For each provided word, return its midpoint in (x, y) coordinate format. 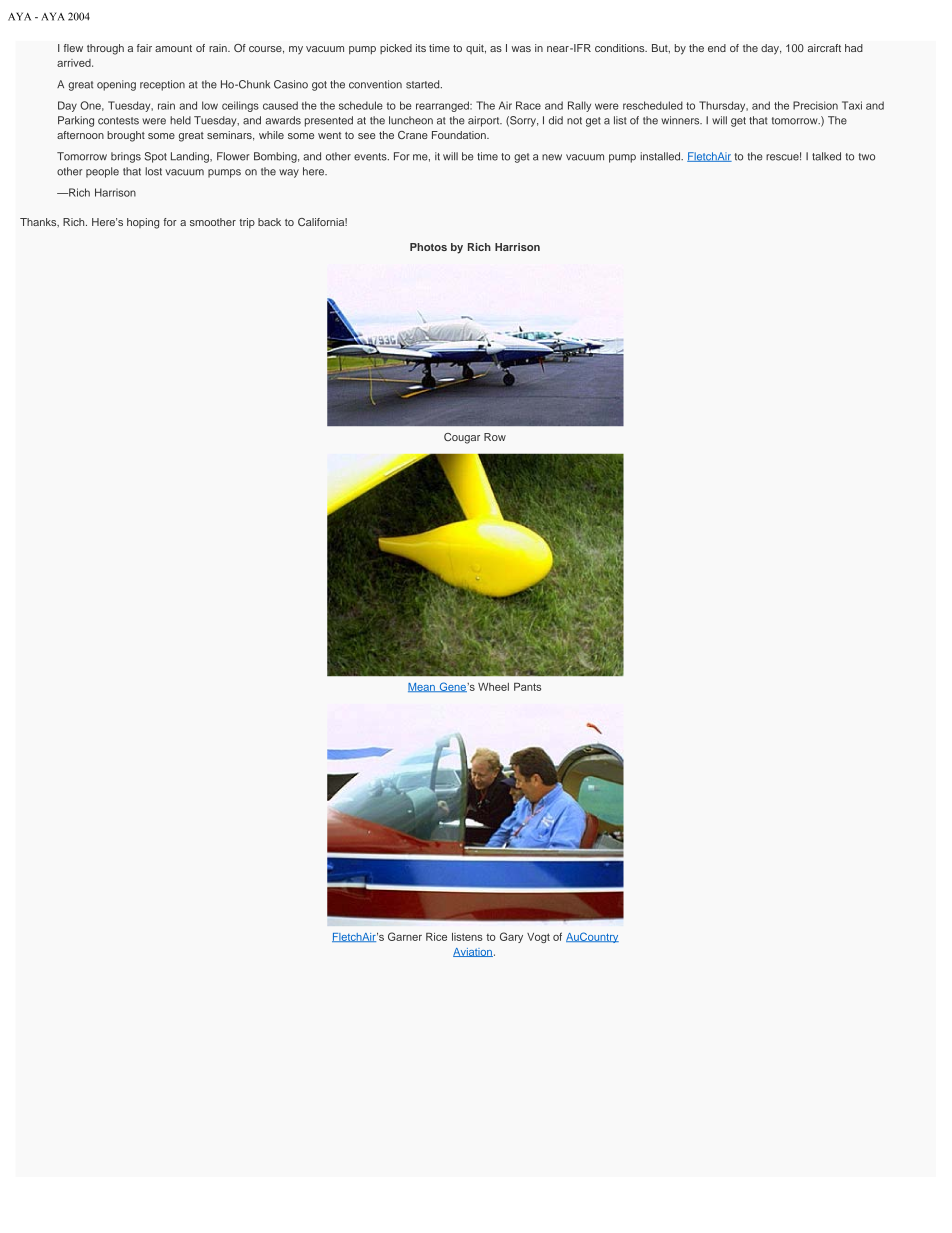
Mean (422, 687)
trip (247, 223)
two (867, 157)
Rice (436, 937)
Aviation (473, 952)
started (424, 84)
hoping (143, 223)
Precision (815, 105)
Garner (405, 936)
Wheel (493, 687)
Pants (527, 687)
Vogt (538, 938)
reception (162, 85)
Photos (428, 247)
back (269, 222)
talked (826, 156)
